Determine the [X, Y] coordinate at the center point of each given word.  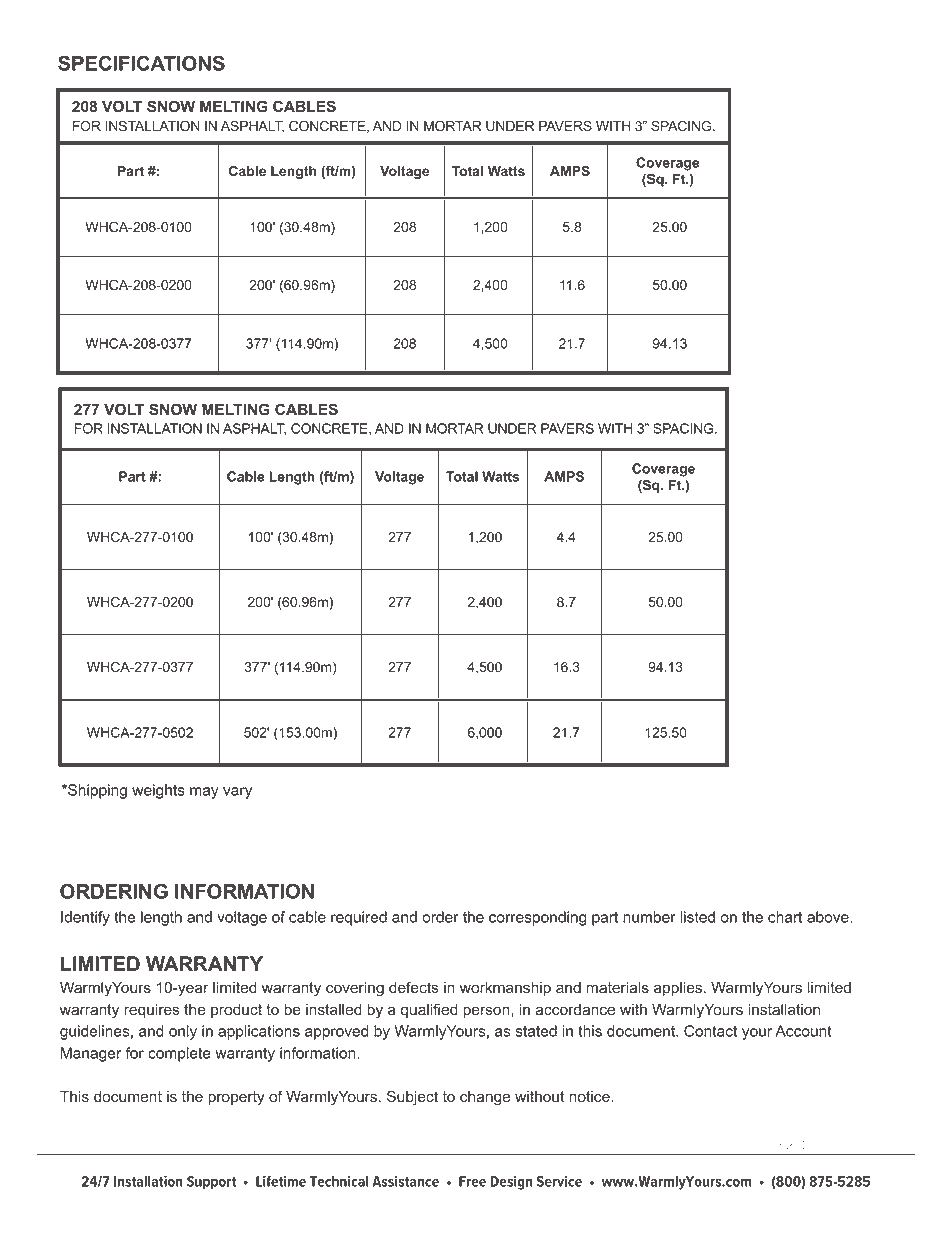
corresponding [538, 918]
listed [697, 917]
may [204, 793]
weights [158, 791]
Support [211, 1183]
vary [237, 793]
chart [785, 917]
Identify [85, 918]
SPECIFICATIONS [141, 63]
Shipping [96, 791]
